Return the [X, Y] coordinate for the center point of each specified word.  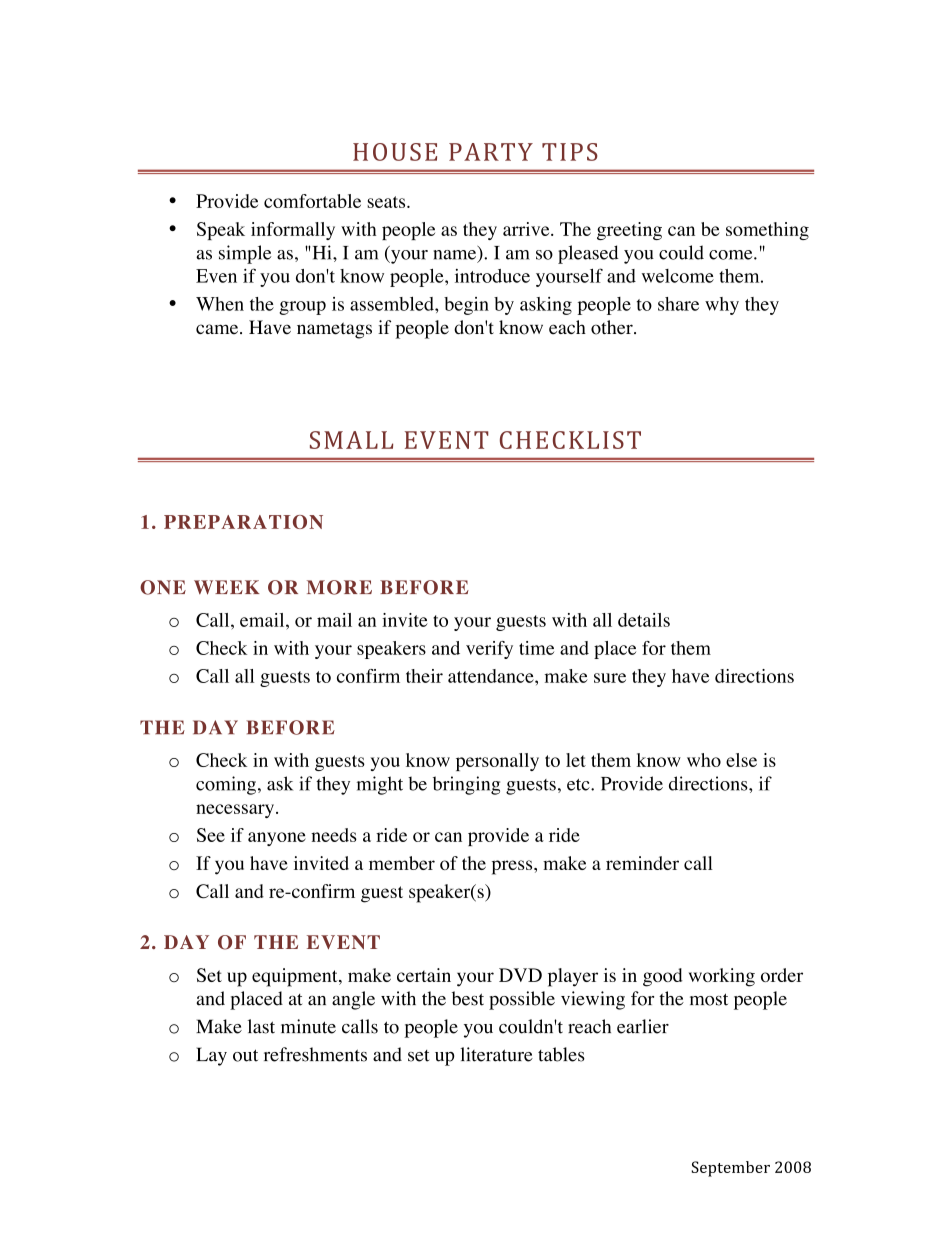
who [704, 760]
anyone [277, 839]
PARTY [491, 152]
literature [496, 1054]
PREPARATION [243, 522]
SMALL [351, 440]
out [245, 1055]
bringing [466, 785]
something [767, 231]
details [644, 620]
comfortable [312, 201]
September [730, 1169]
